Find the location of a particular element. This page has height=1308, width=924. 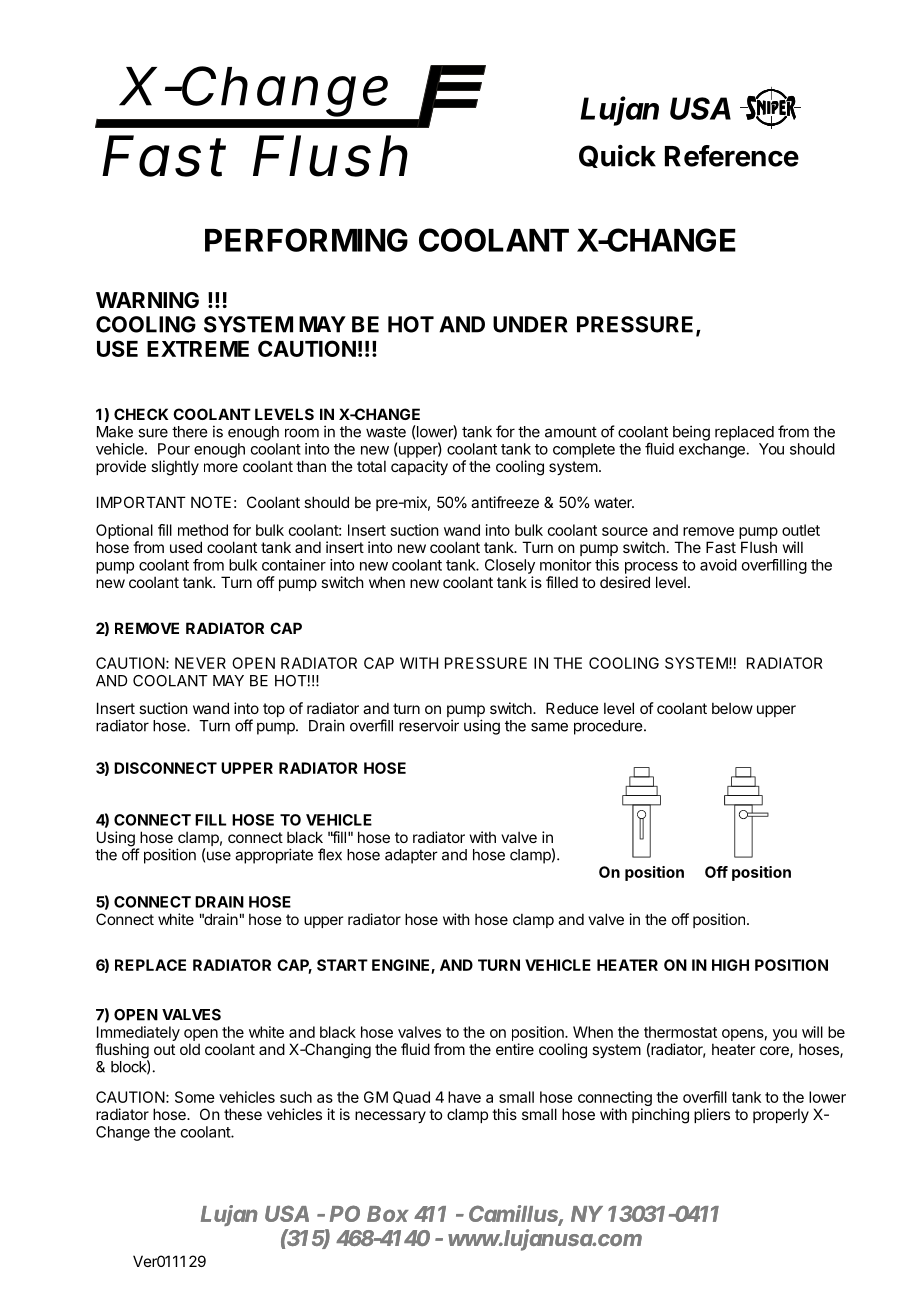

being is located at coordinates (691, 433).
